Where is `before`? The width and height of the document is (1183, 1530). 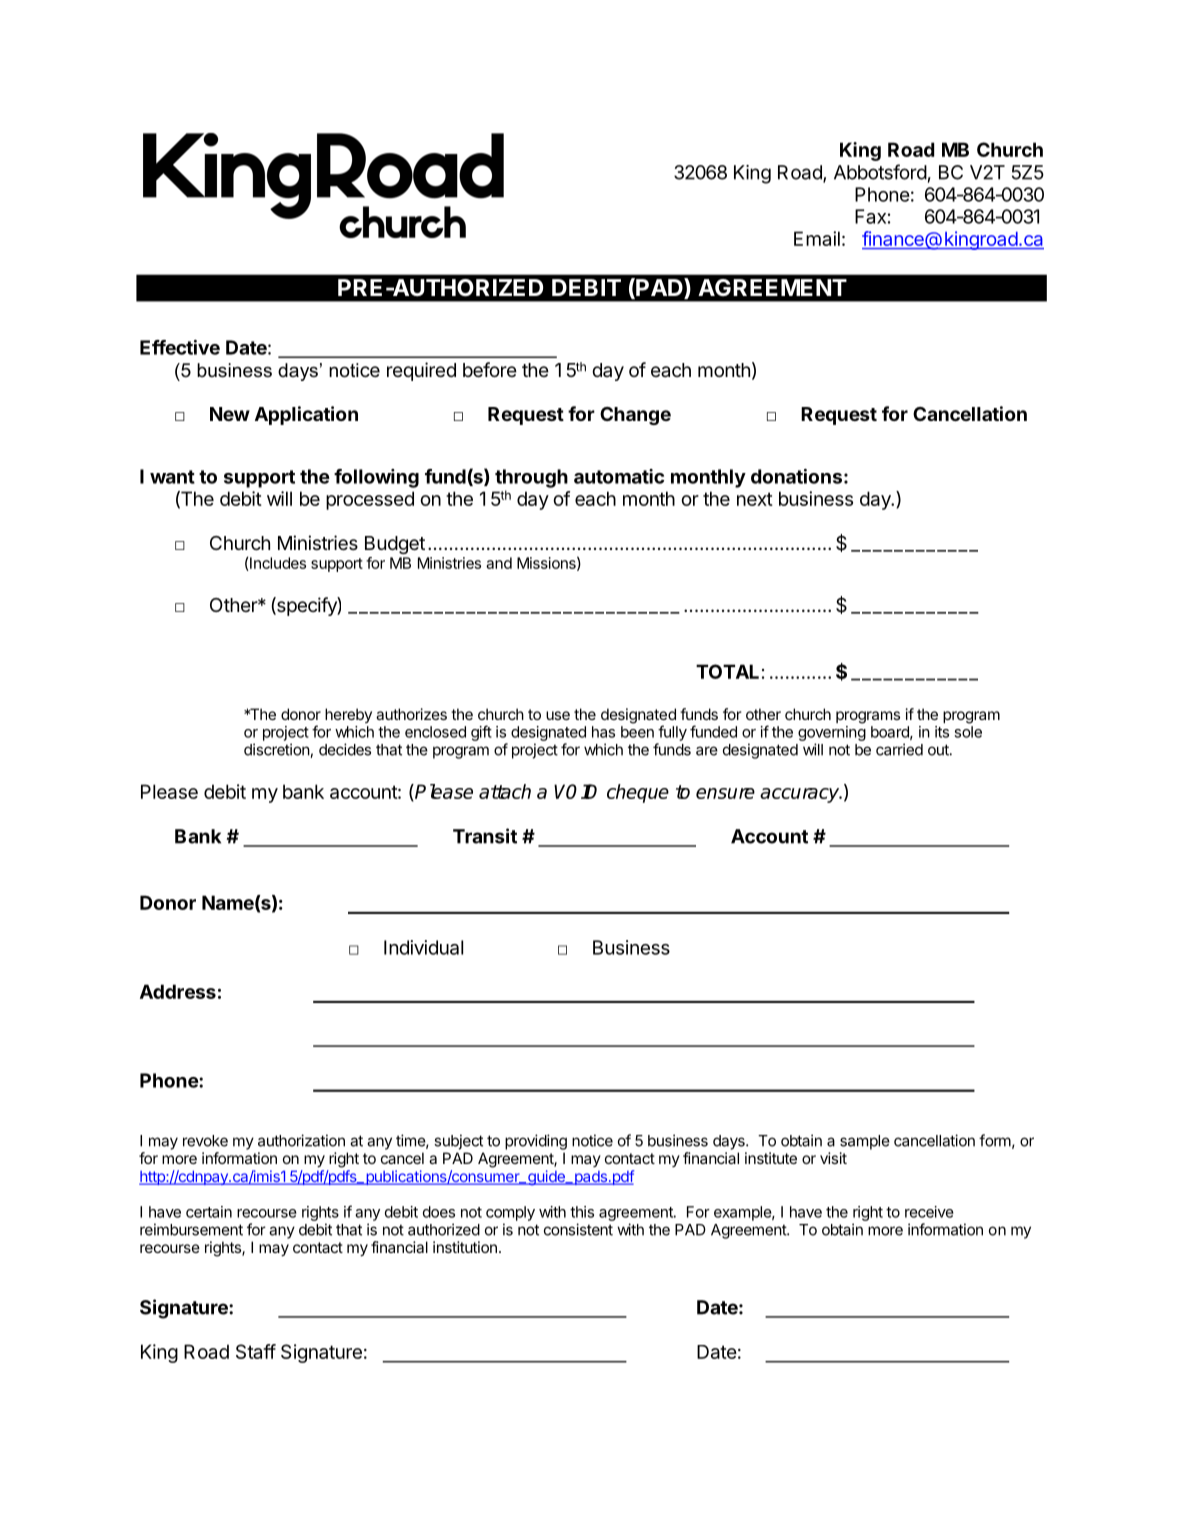 before is located at coordinates (490, 369).
